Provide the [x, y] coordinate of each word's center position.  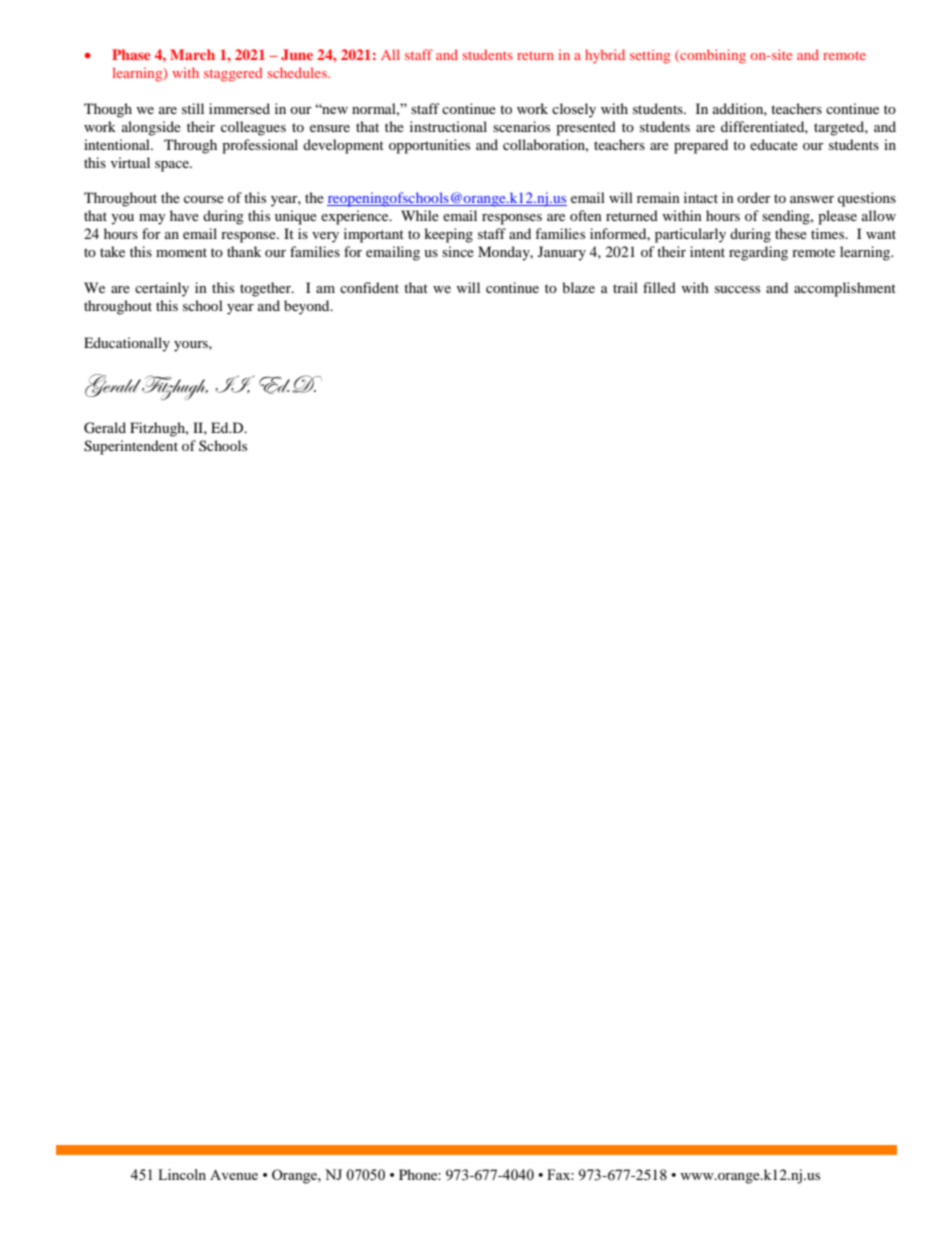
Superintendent [131, 447]
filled [659, 287]
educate [774, 144]
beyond [308, 307]
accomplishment [845, 289]
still [193, 108]
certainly [162, 289]
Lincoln [182, 1174]
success [737, 289]
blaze [578, 287]
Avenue [234, 1175]
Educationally [127, 344]
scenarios [521, 126]
